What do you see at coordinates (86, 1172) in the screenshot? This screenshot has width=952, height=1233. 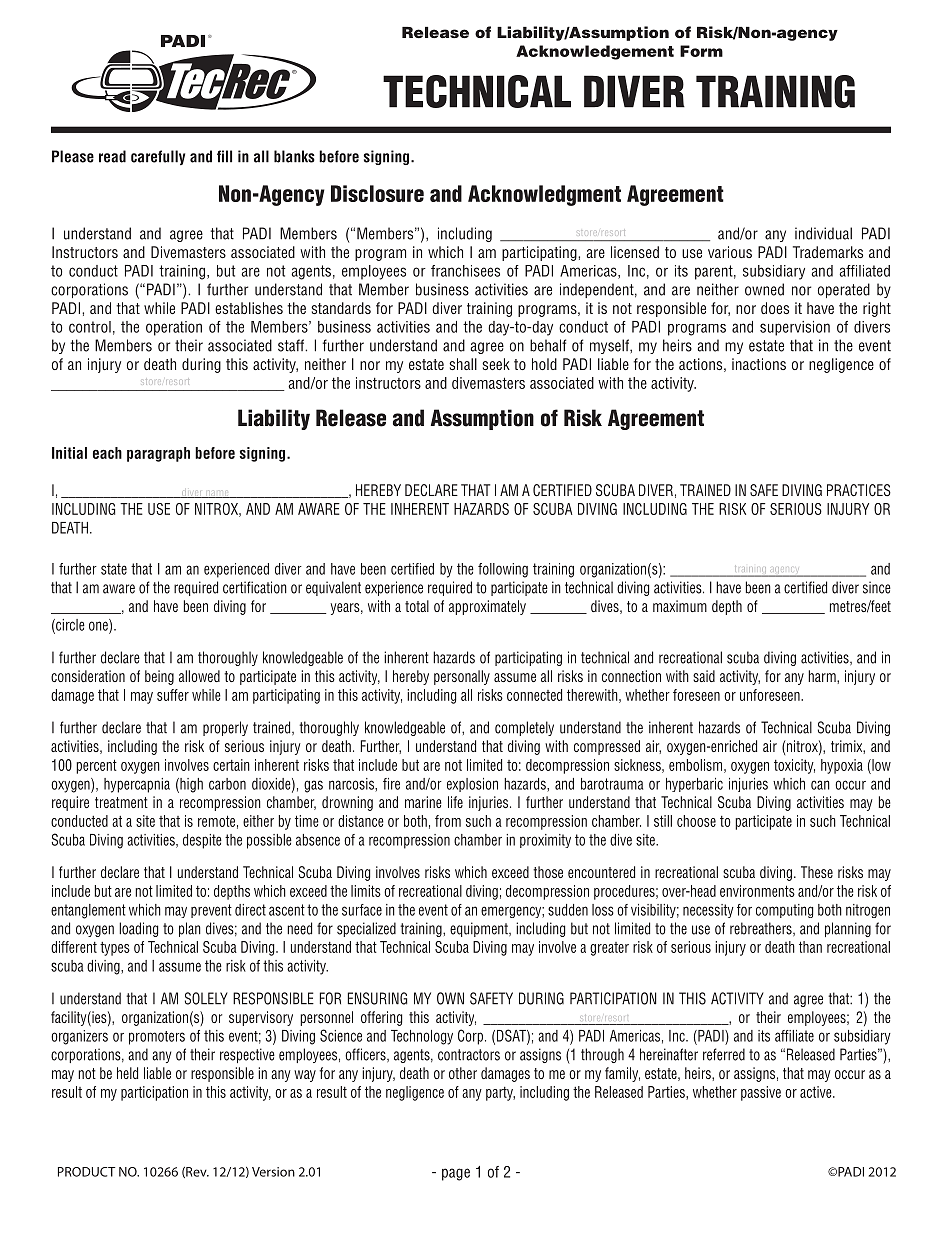 I see `PRODUCT` at bounding box center [86, 1172].
